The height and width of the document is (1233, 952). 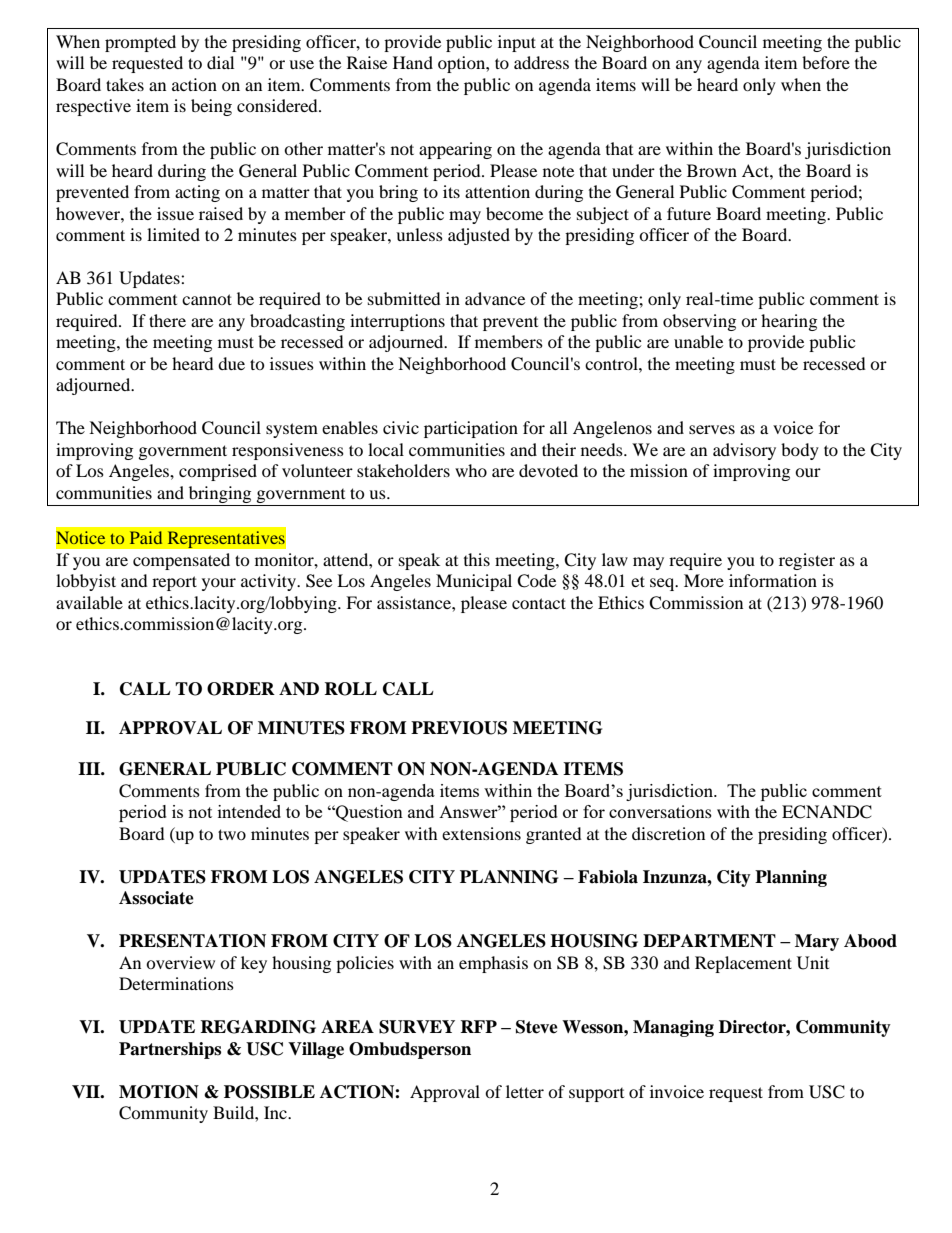 I want to click on MOTION, so click(x=159, y=1092).
